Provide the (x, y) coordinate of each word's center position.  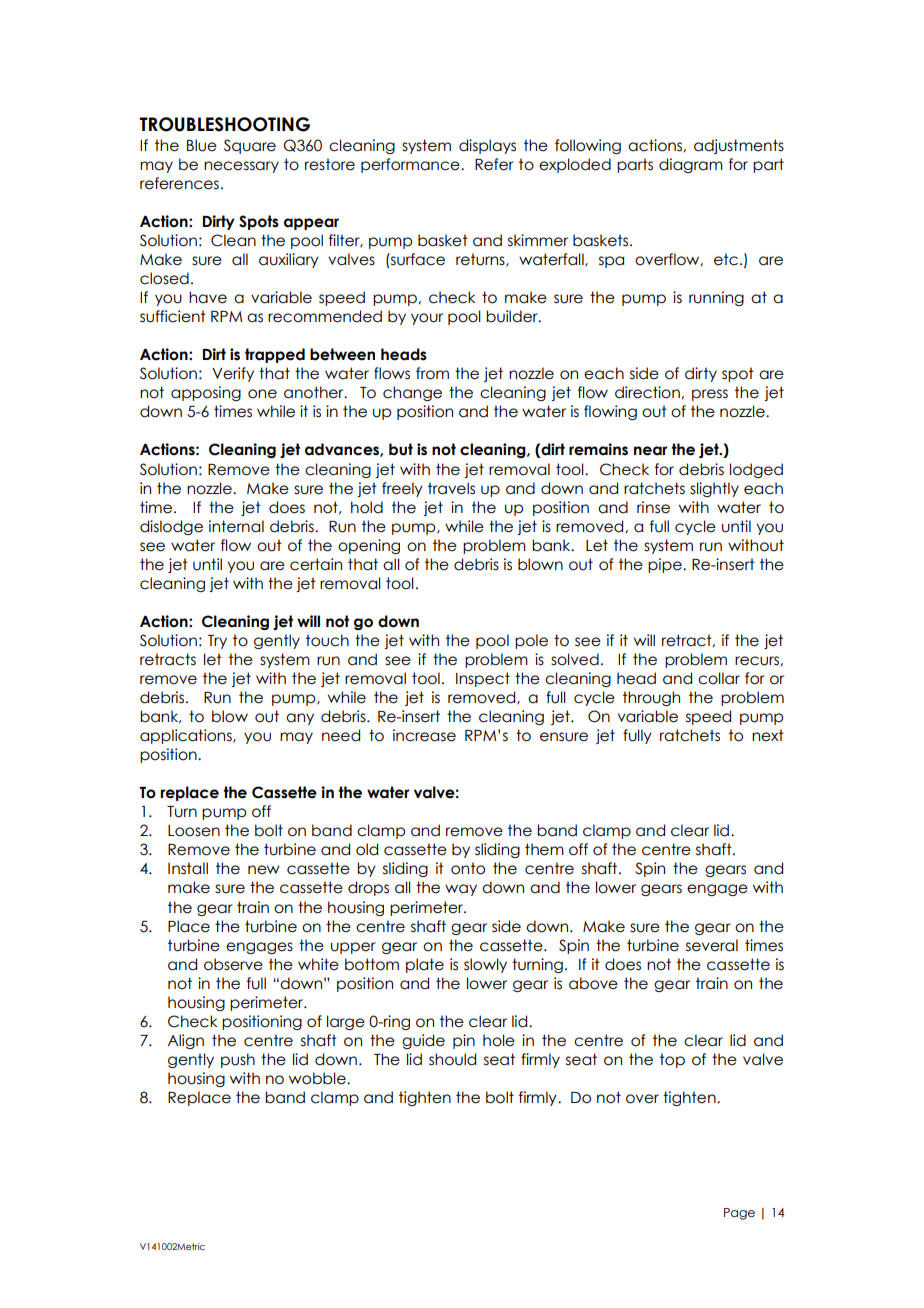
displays (487, 146)
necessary (241, 167)
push (238, 1060)
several (712, 945)
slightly (714, 489)
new (264, 870)
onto (468, 868)
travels (451, 488)
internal (236, 526)
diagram (691, 165)
